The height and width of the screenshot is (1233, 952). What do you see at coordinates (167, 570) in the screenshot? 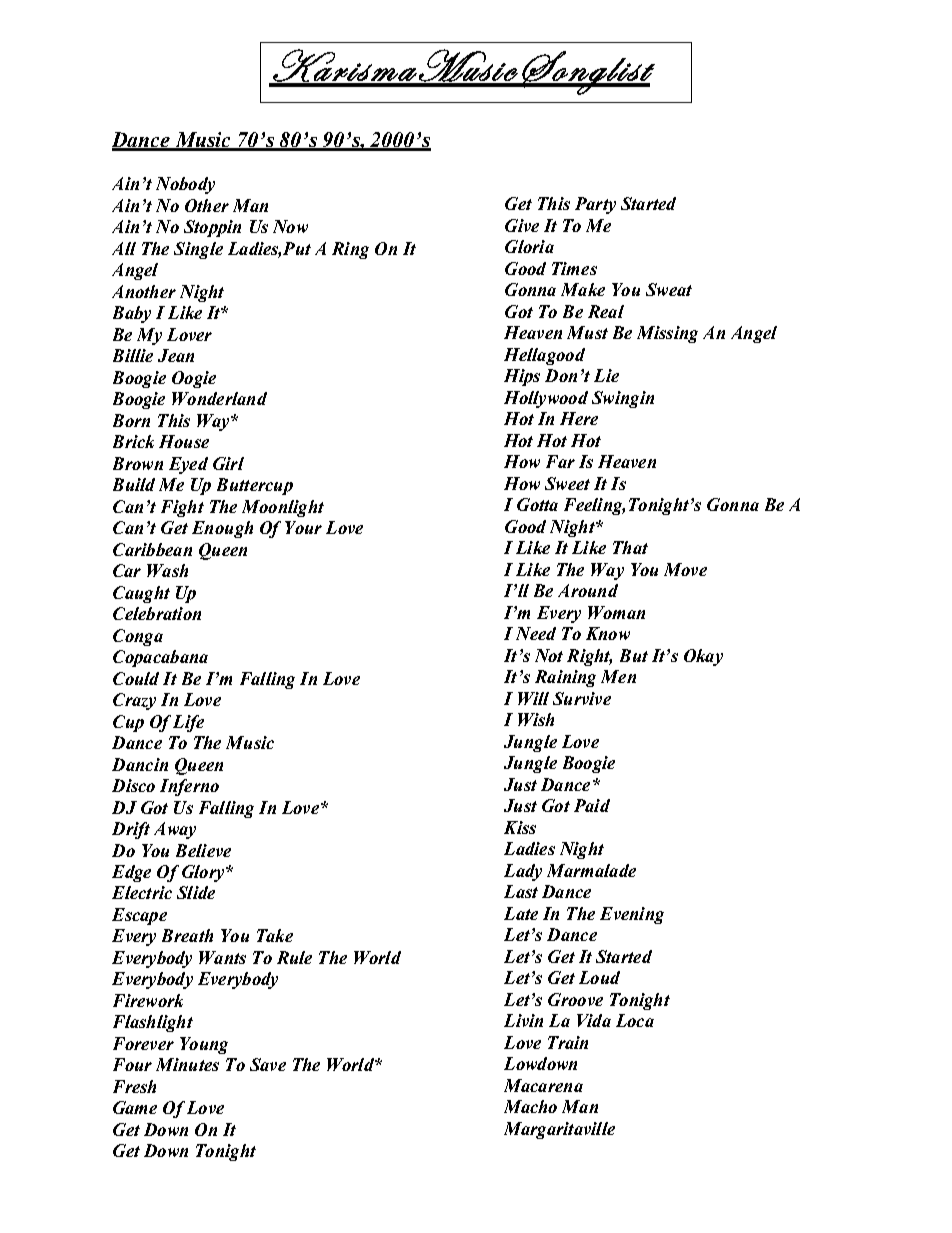
I see `Wash` at bounding box center [167, 570].
